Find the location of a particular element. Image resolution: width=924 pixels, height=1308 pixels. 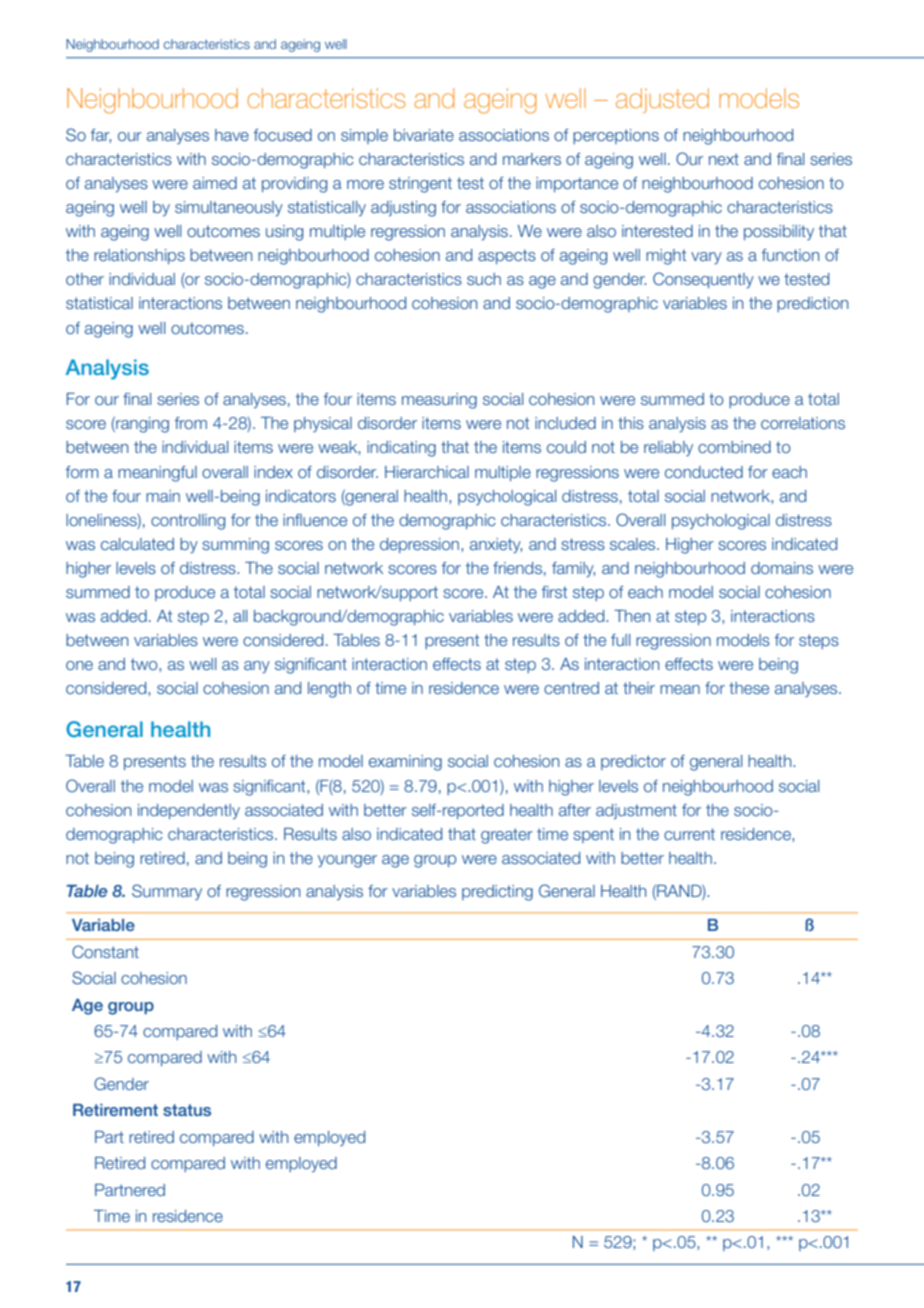

examining is located at coordinates (405, 763).
